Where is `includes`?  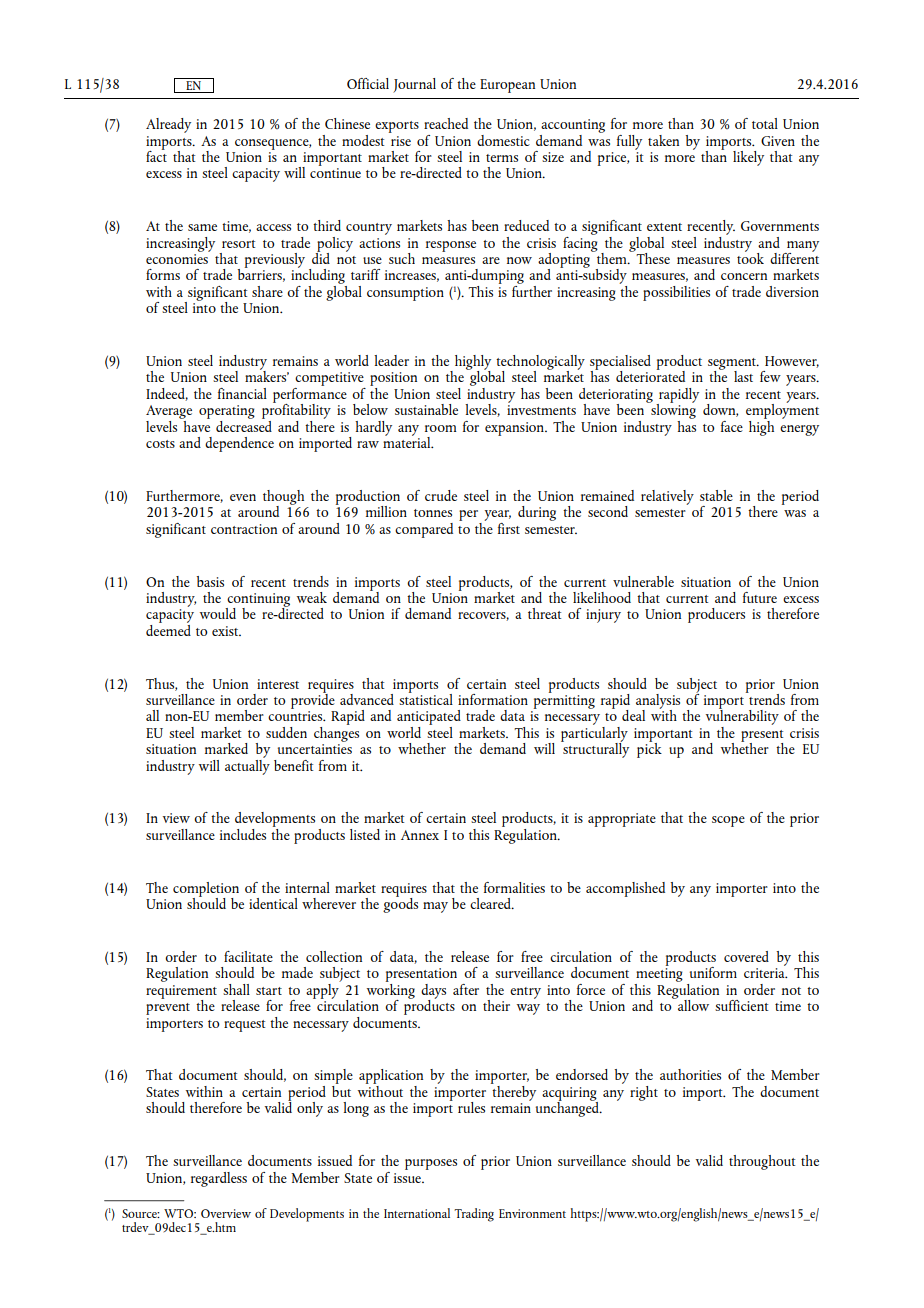 includes is located at coordinates (243, 834).
